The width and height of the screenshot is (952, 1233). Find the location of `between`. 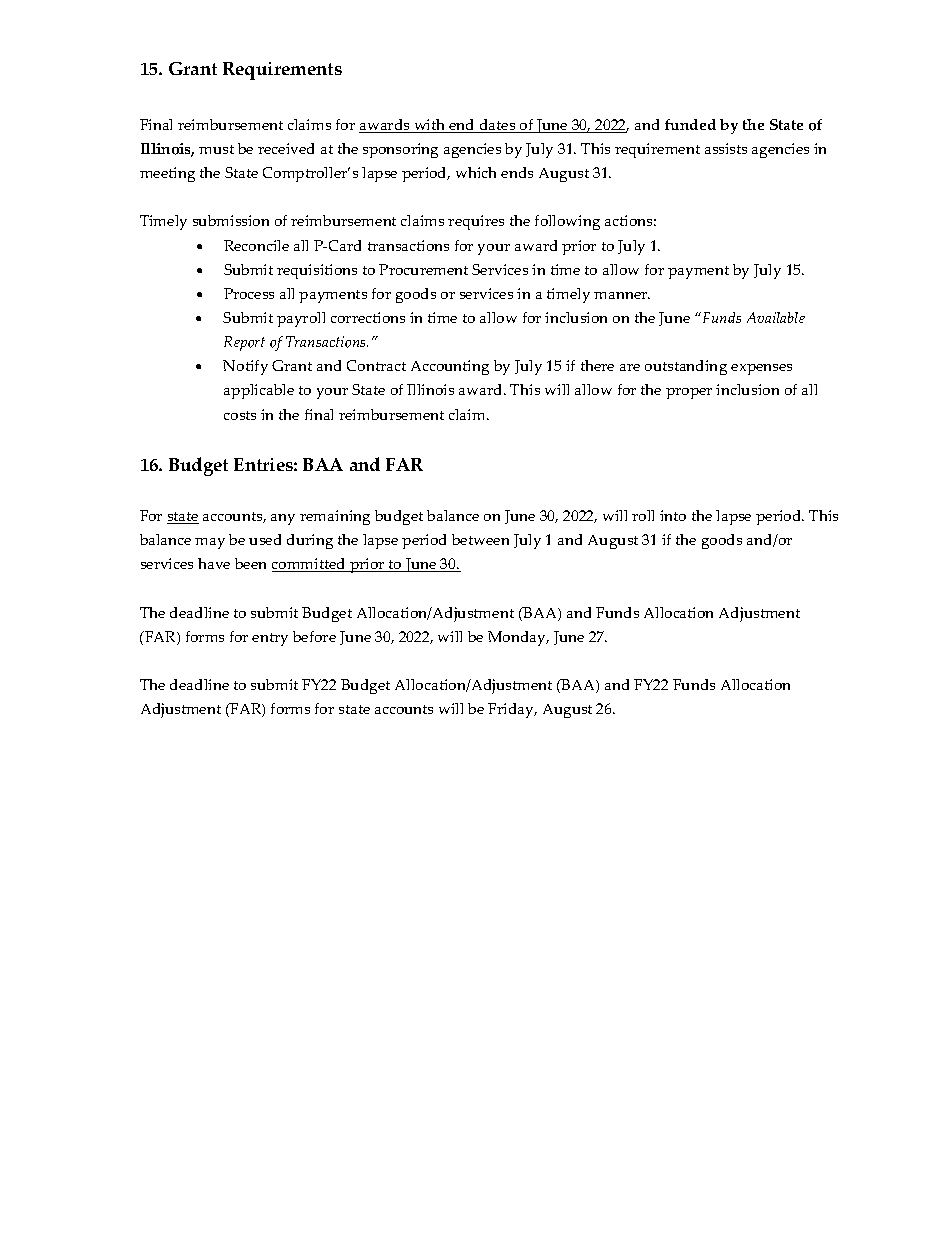

between is located at coordinates (480, 539).
